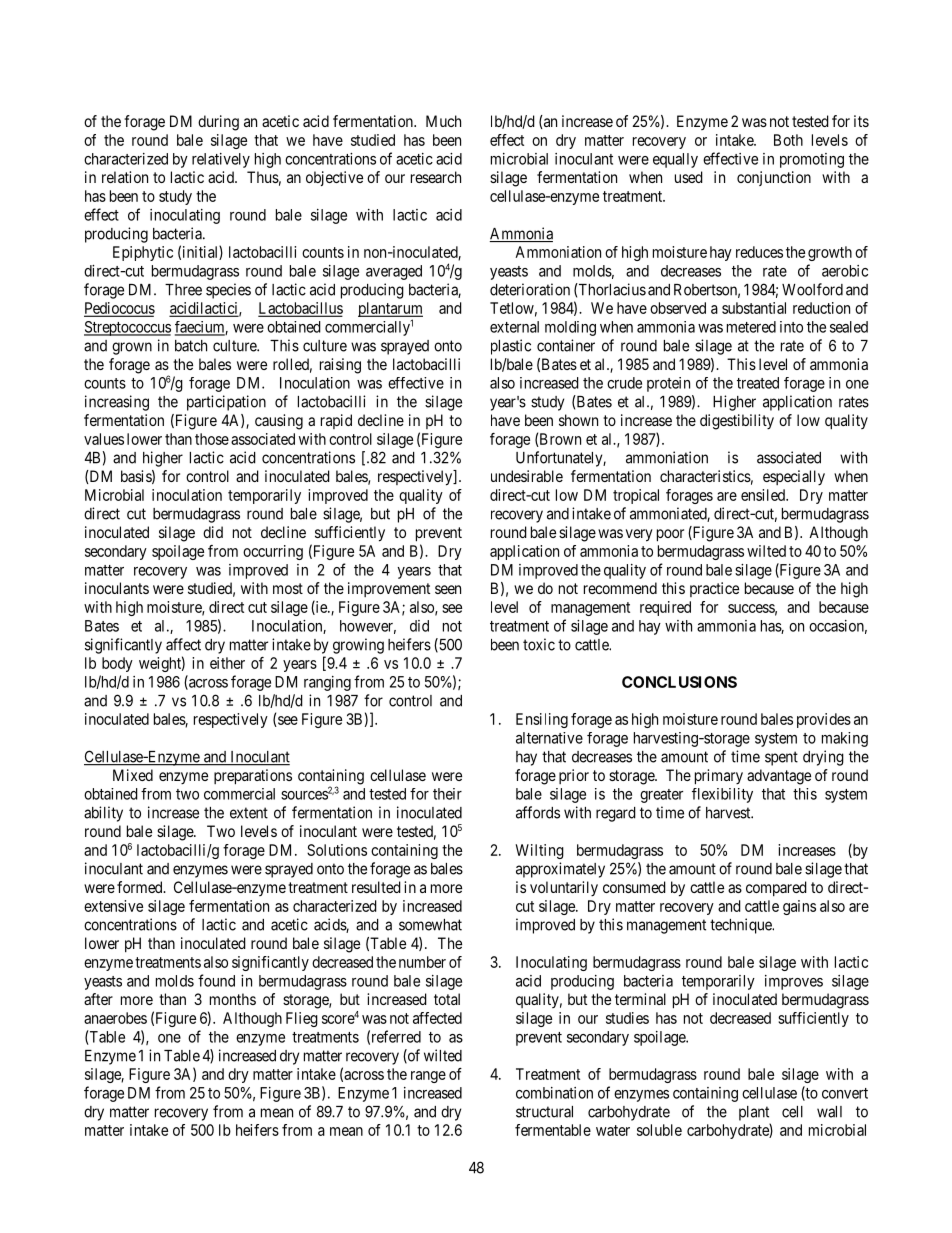 The width and height of the screenshot is (952, 1233). I want to click on range, so click(428, 1077).
